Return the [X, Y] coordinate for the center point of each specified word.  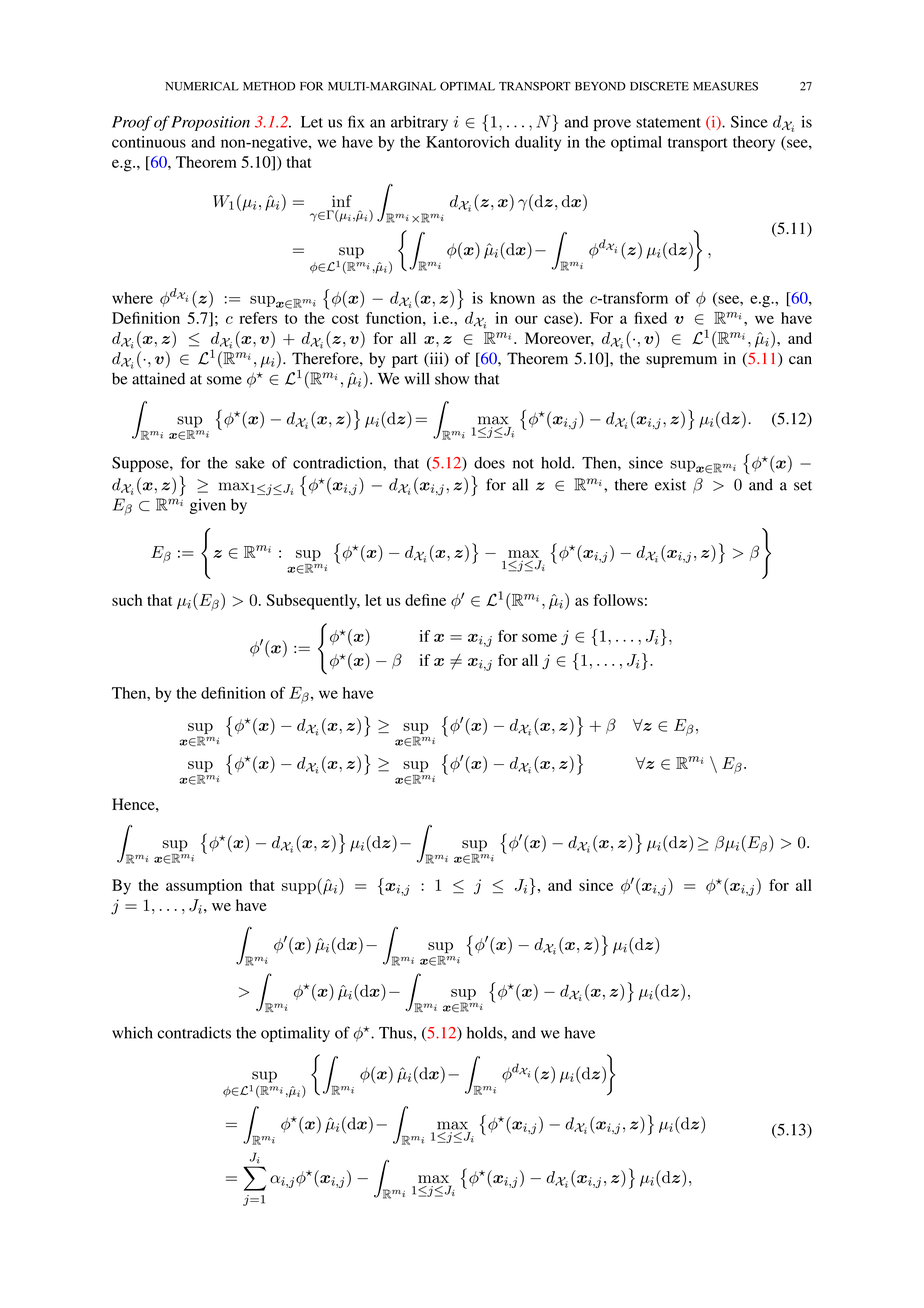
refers [258, 318]
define [425, 600]
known [512, 298]
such [127, 600]
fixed [650, 318]
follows [618, 600]
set [803, 486]
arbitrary [419, 123]
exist [670, 484]
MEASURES [725, 86]
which [132, 1032]
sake [250, 463]
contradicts [194, 1032]
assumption [204, 887]
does [489, 463]
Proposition [210, 123]
